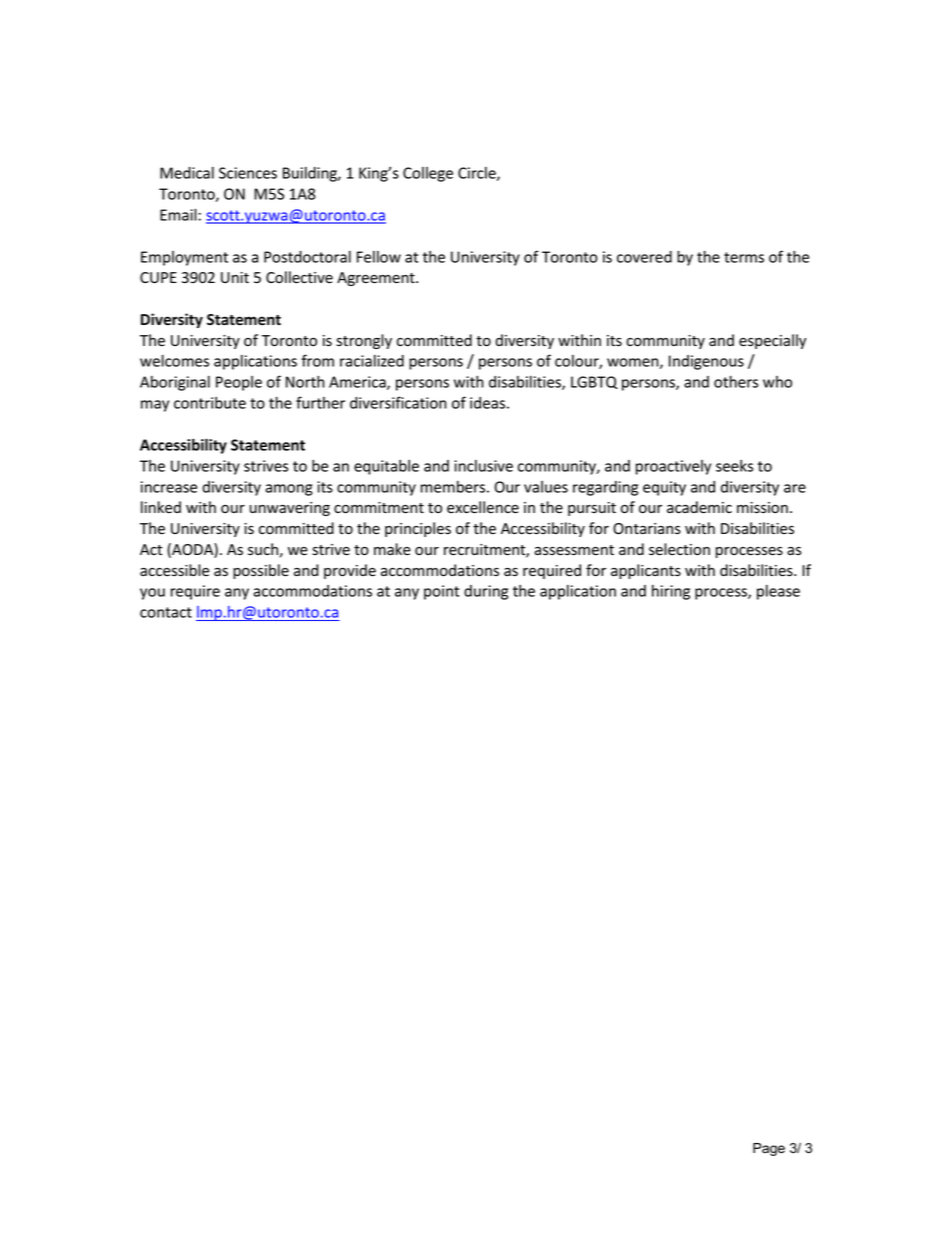  Describe the element at coordinates (248, 173) in the screenshot. I see `Sciences` at that location.
